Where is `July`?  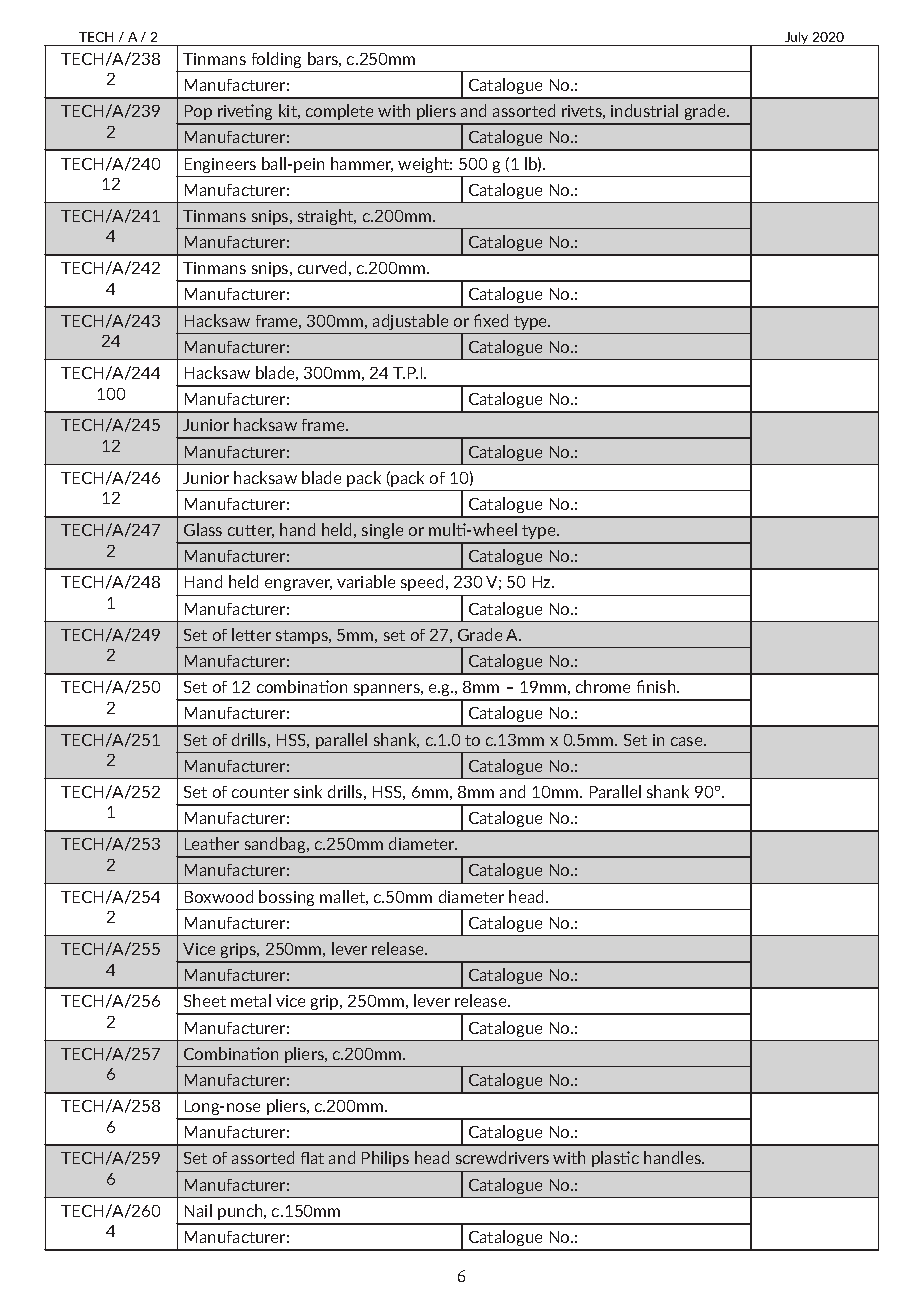 July is located at coordinates (797, 39).
